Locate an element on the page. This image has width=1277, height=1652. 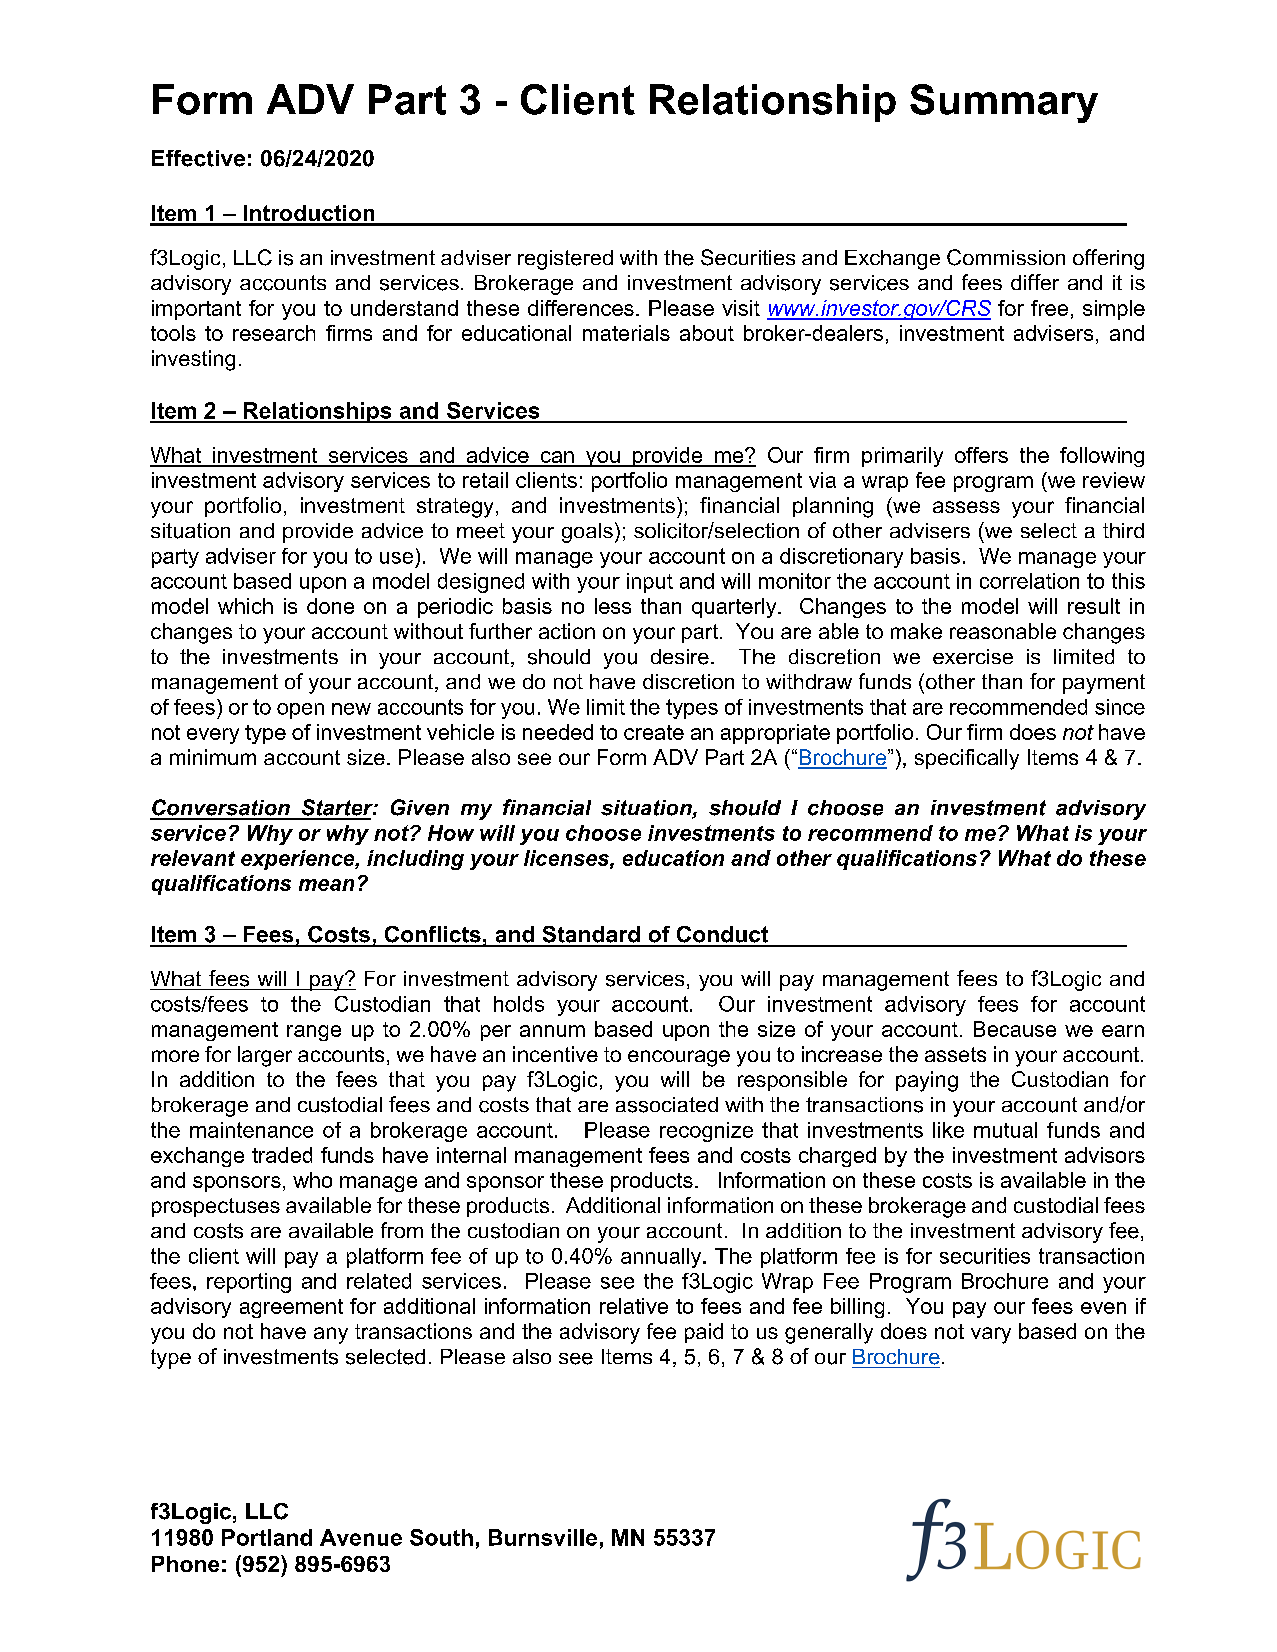
Summary is located at coordinates (1004, 103).
